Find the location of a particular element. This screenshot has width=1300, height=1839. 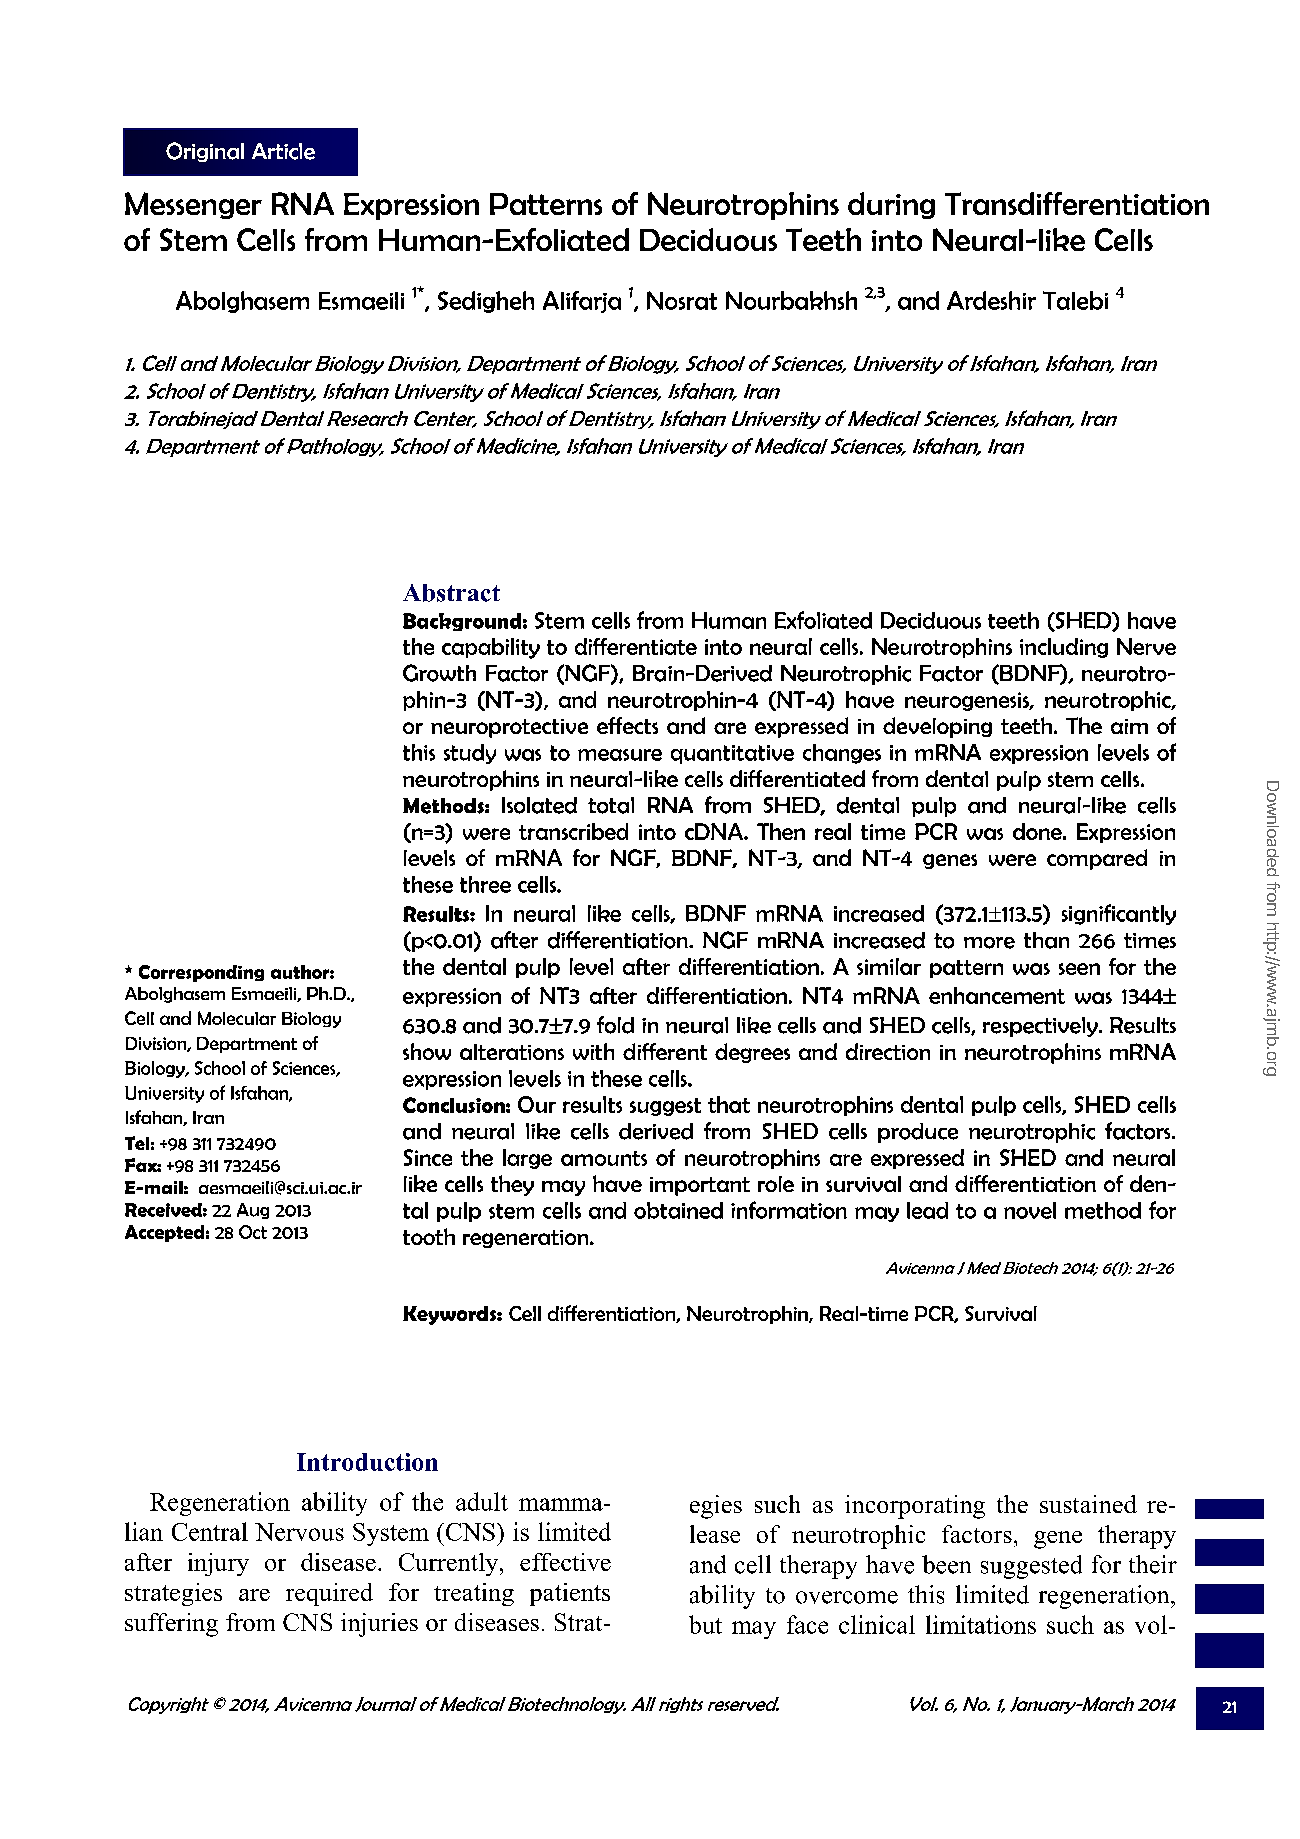

effects is located at coordinates (627, 725).
